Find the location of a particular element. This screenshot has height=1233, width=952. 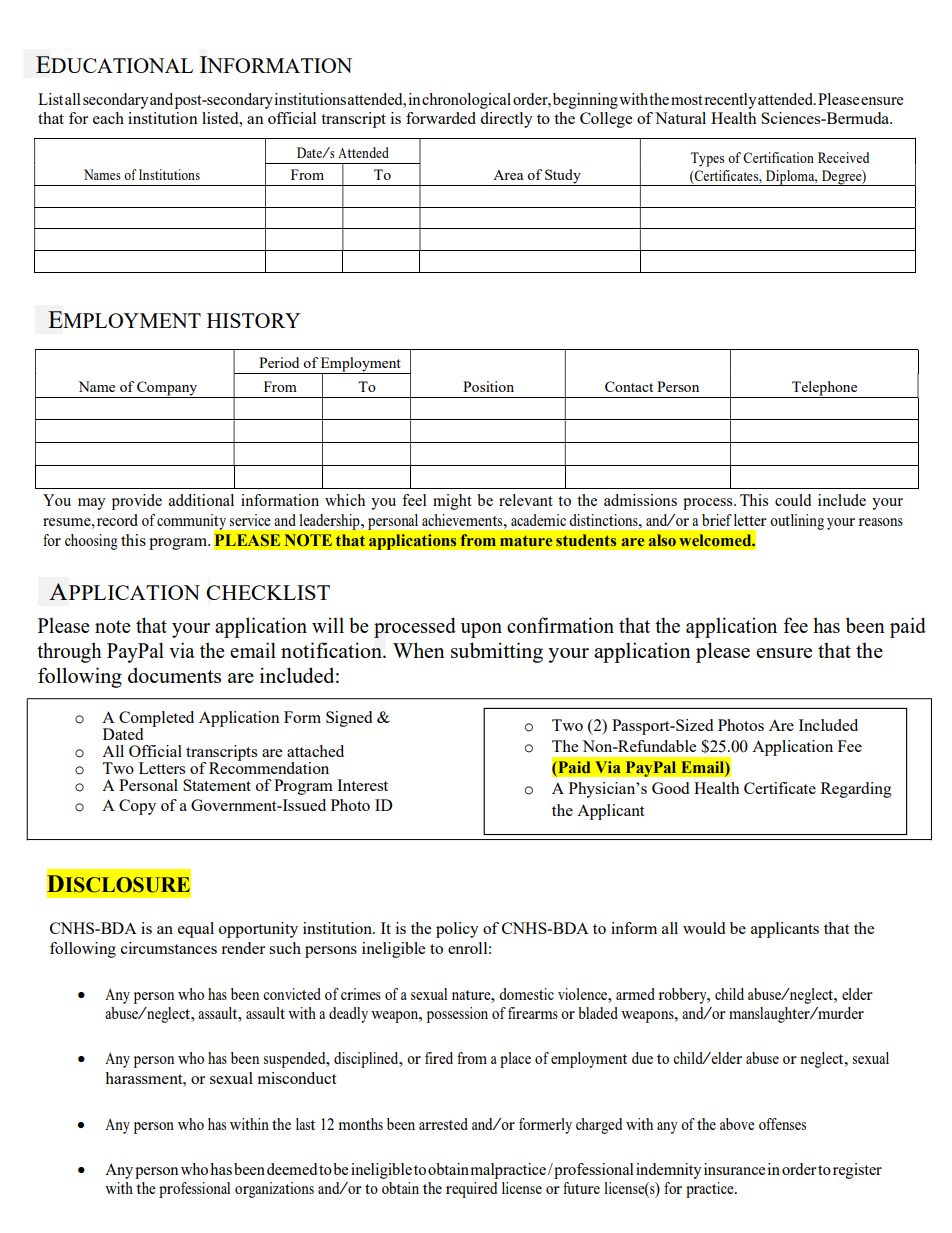

organizations is located at coordinates (274, 1190).
